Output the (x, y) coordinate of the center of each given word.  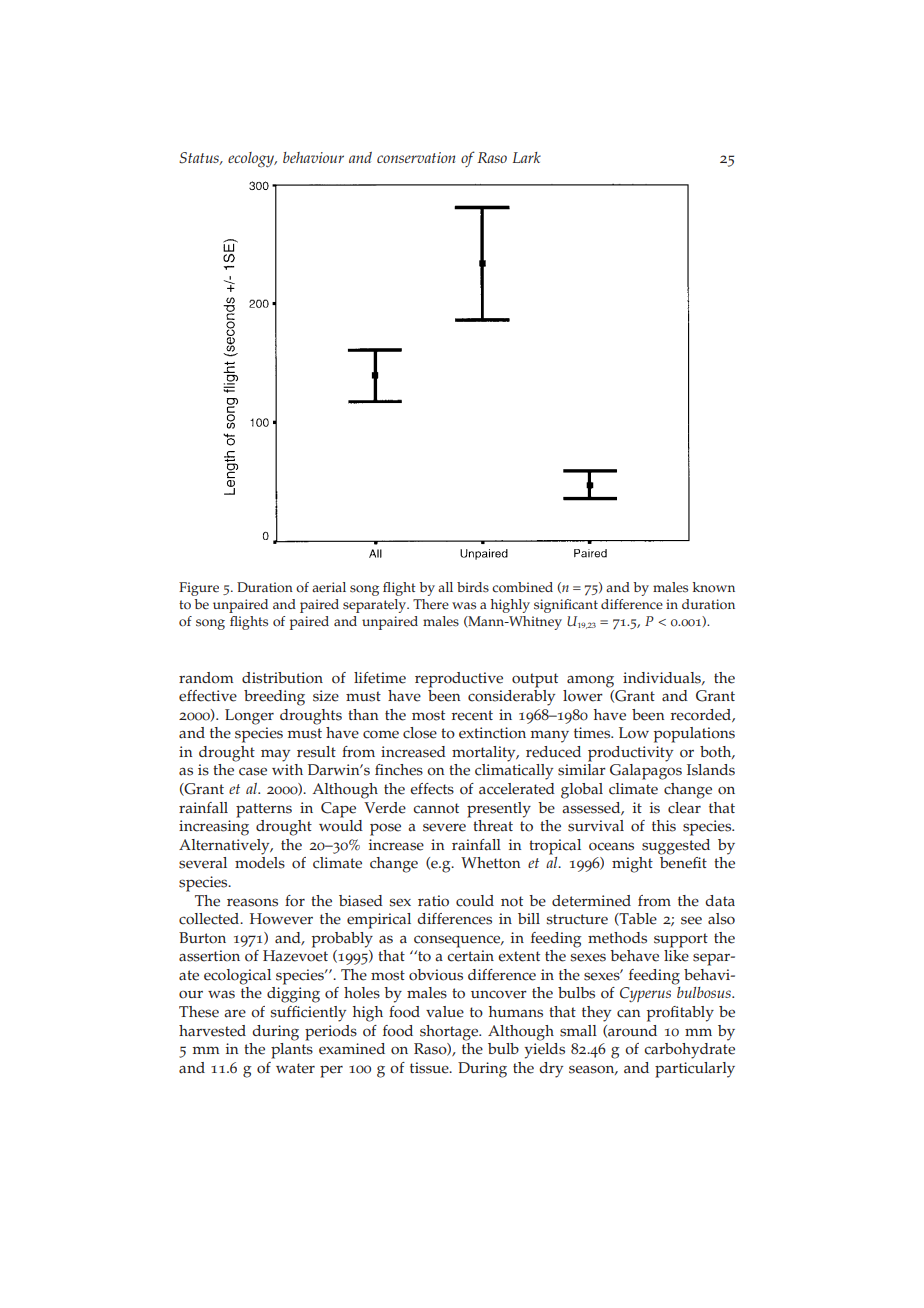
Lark (527, 157)
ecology (252, 160)
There (431, 604)
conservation (416, 157)
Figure (199, 589)
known (714, 587)
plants (292, 1049)
